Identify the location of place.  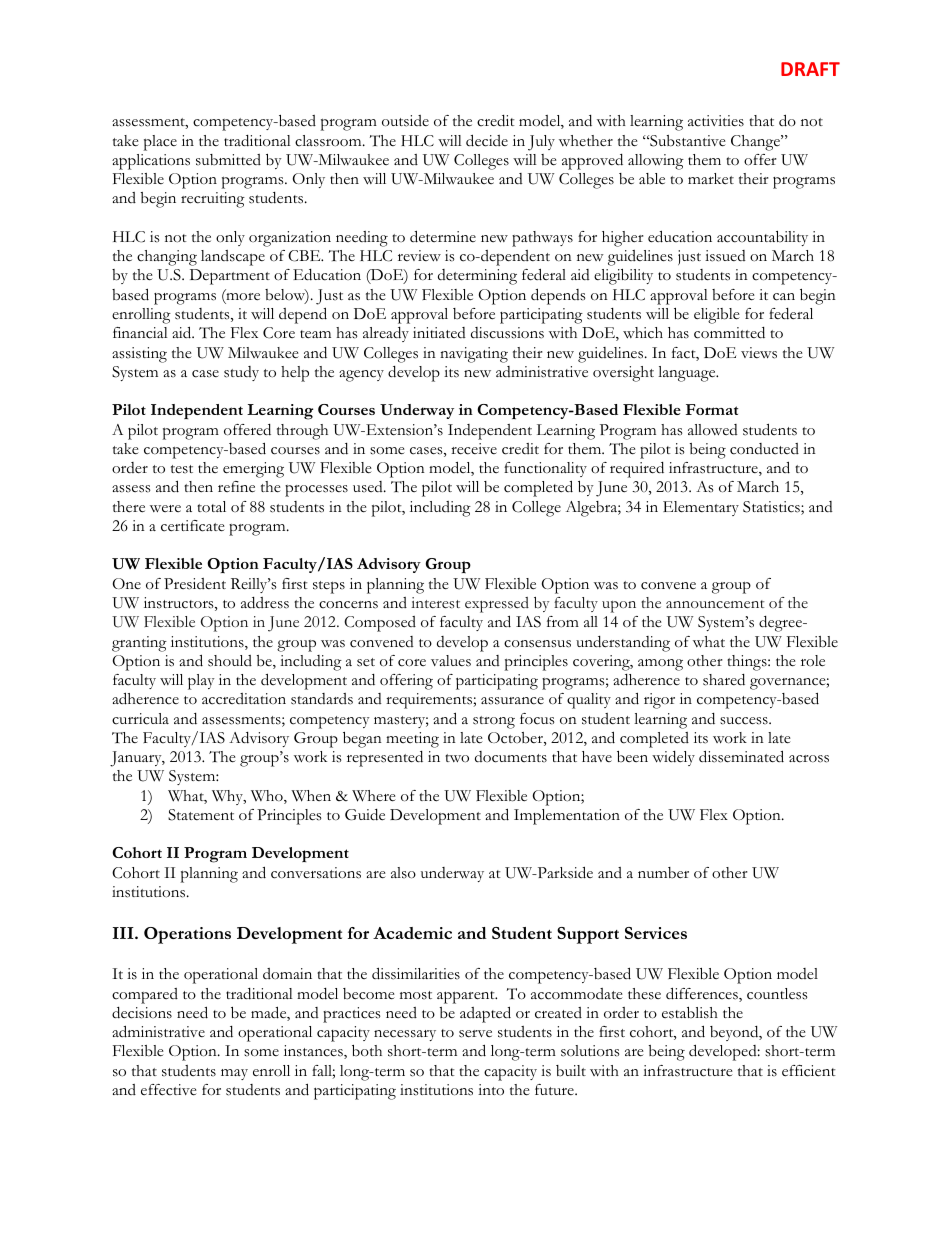
(160, 143).
